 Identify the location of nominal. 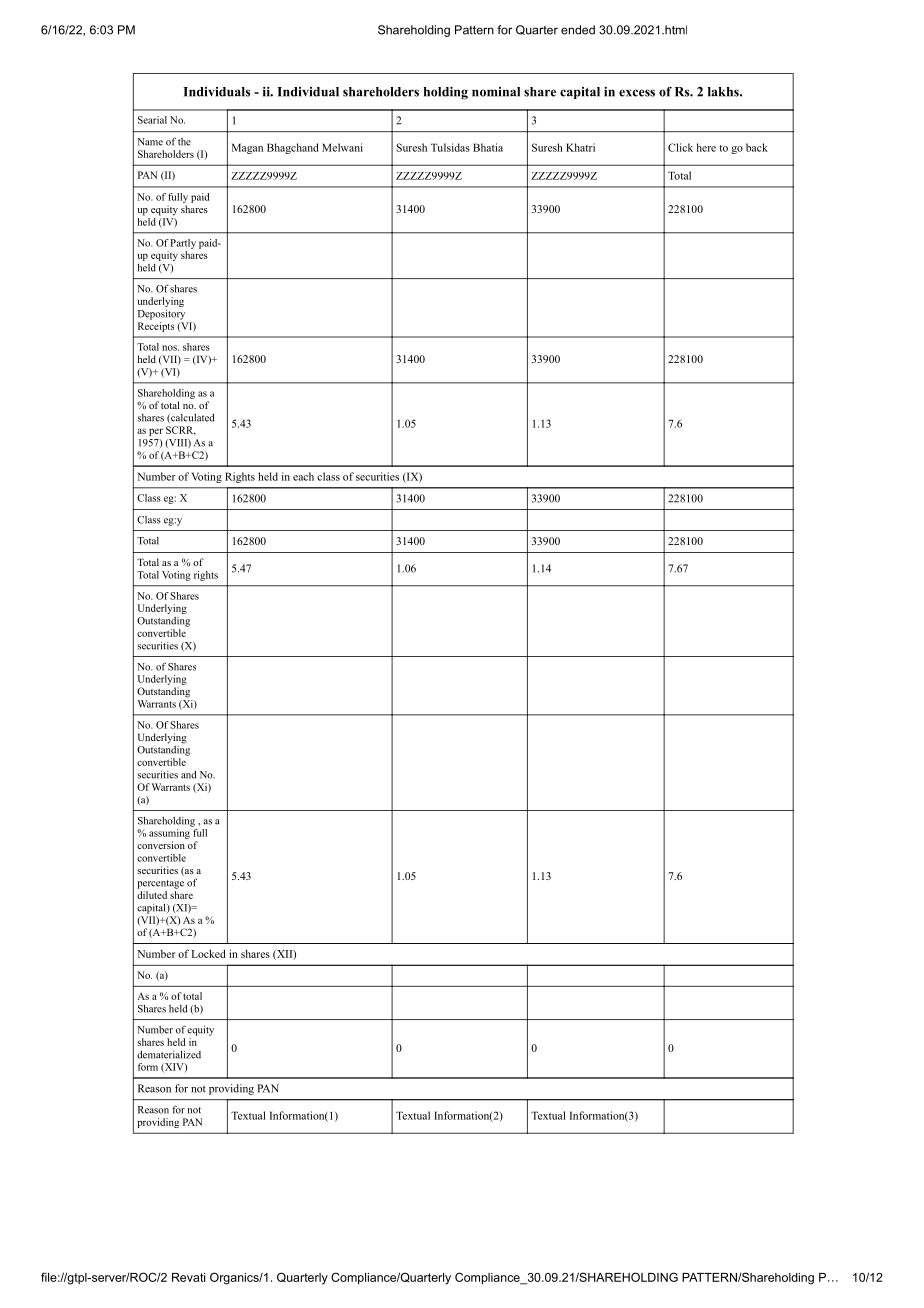
(496, 92).
